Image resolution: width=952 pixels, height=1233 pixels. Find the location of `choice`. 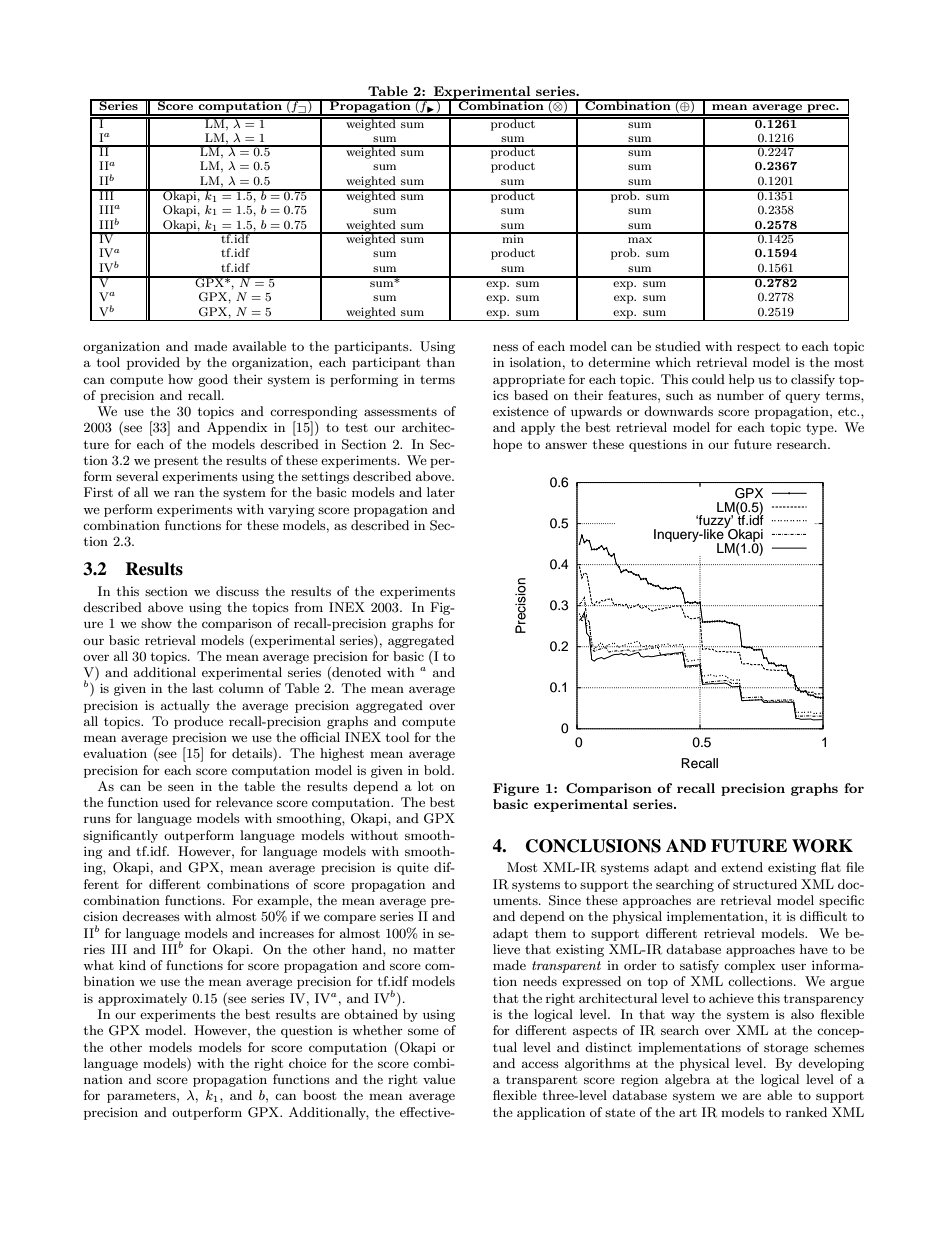

choice is located at coordinates (307, 1063).
